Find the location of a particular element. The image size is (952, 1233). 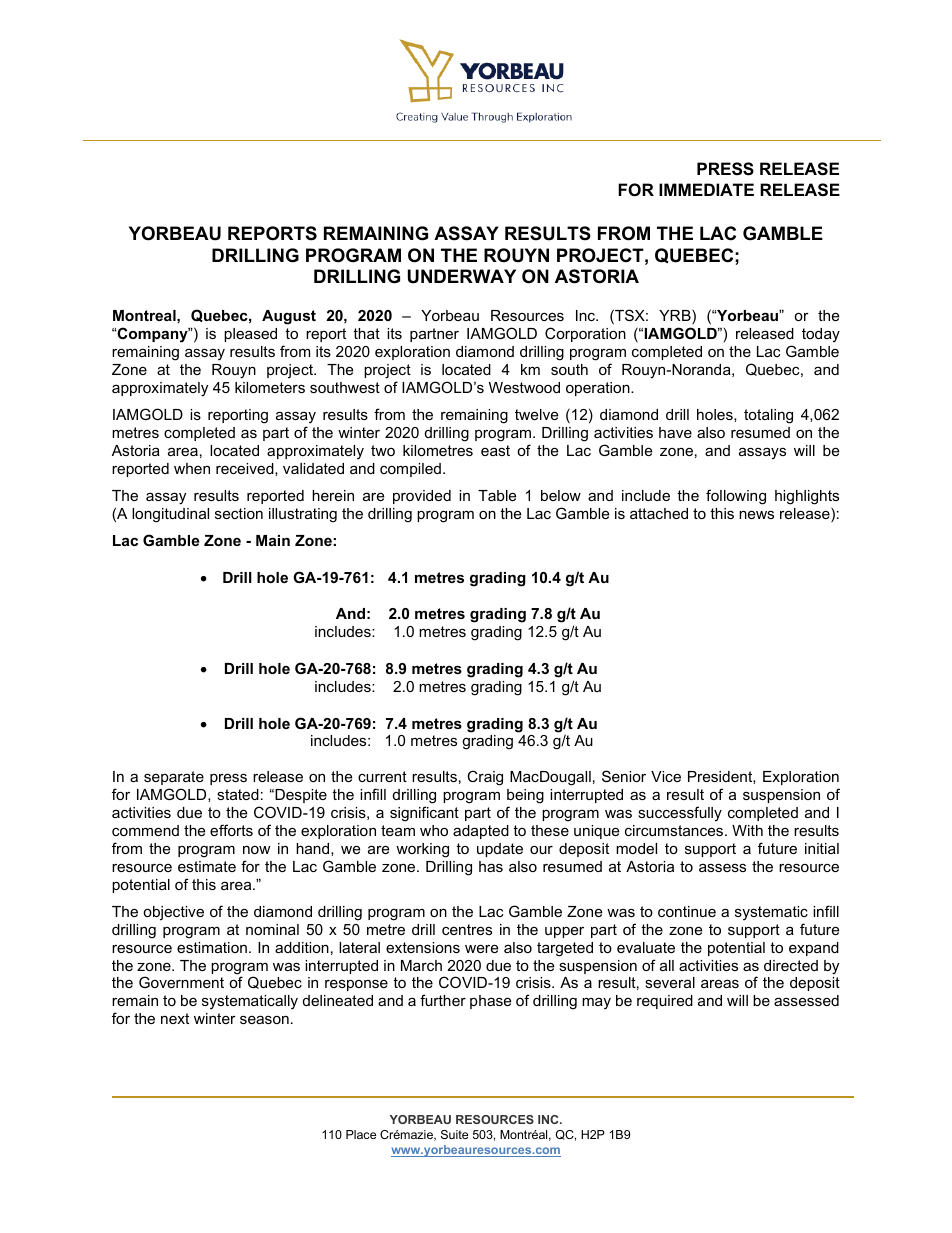

centres is located at coordinates (467, 929).
